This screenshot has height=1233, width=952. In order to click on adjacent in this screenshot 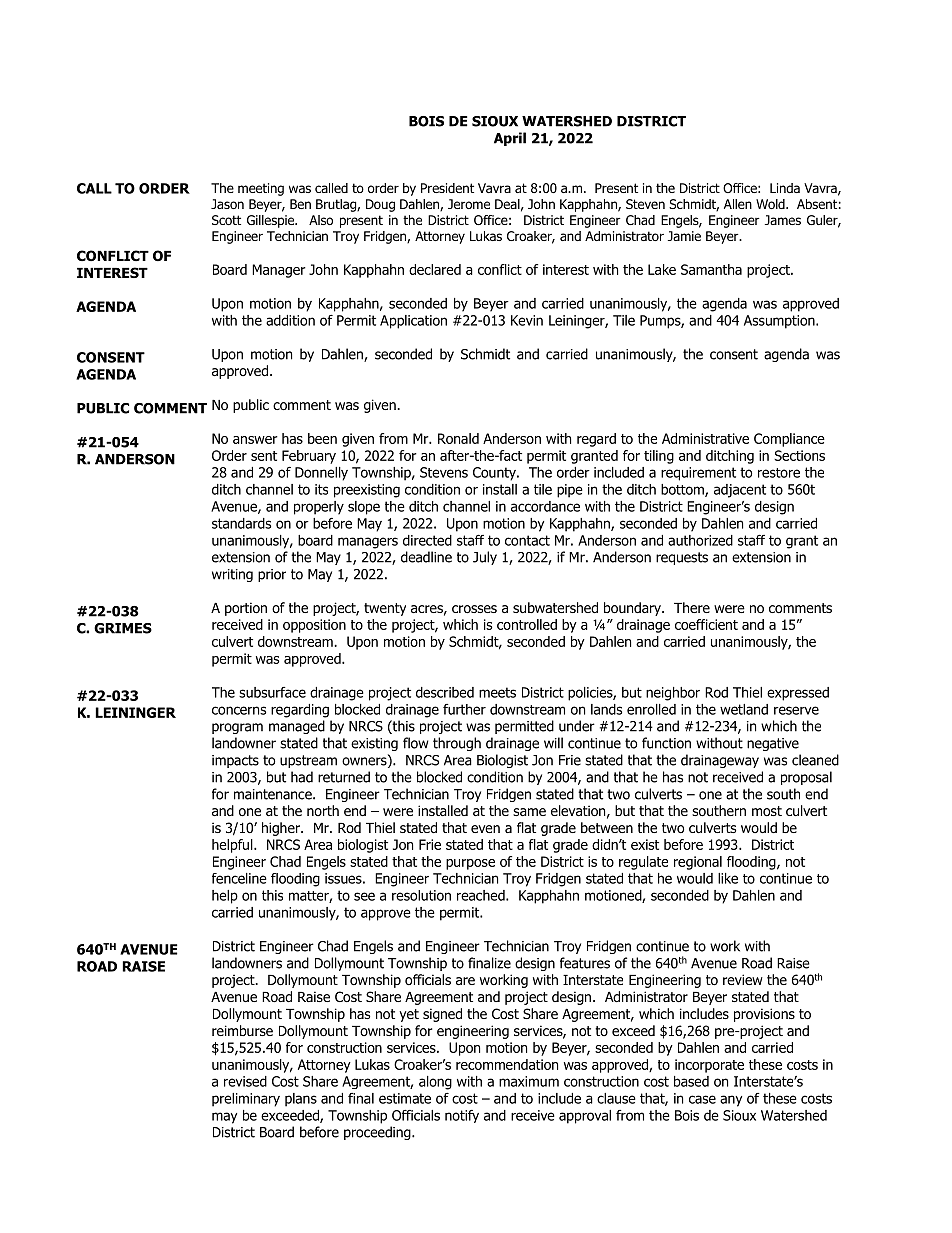, I will do `click(740, 491)`.
